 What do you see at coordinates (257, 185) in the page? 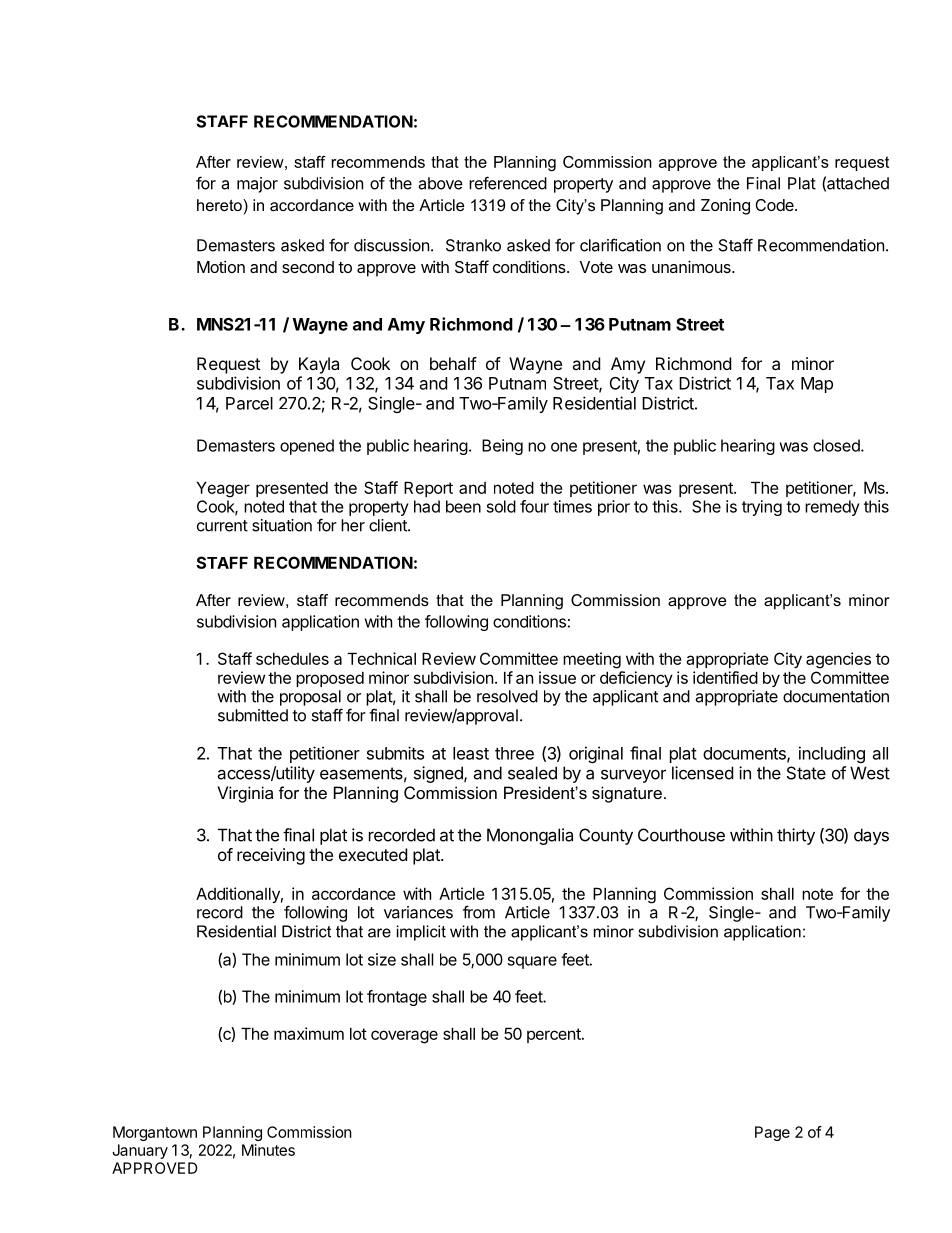
I see `major` at bounding box center [257, 185].
